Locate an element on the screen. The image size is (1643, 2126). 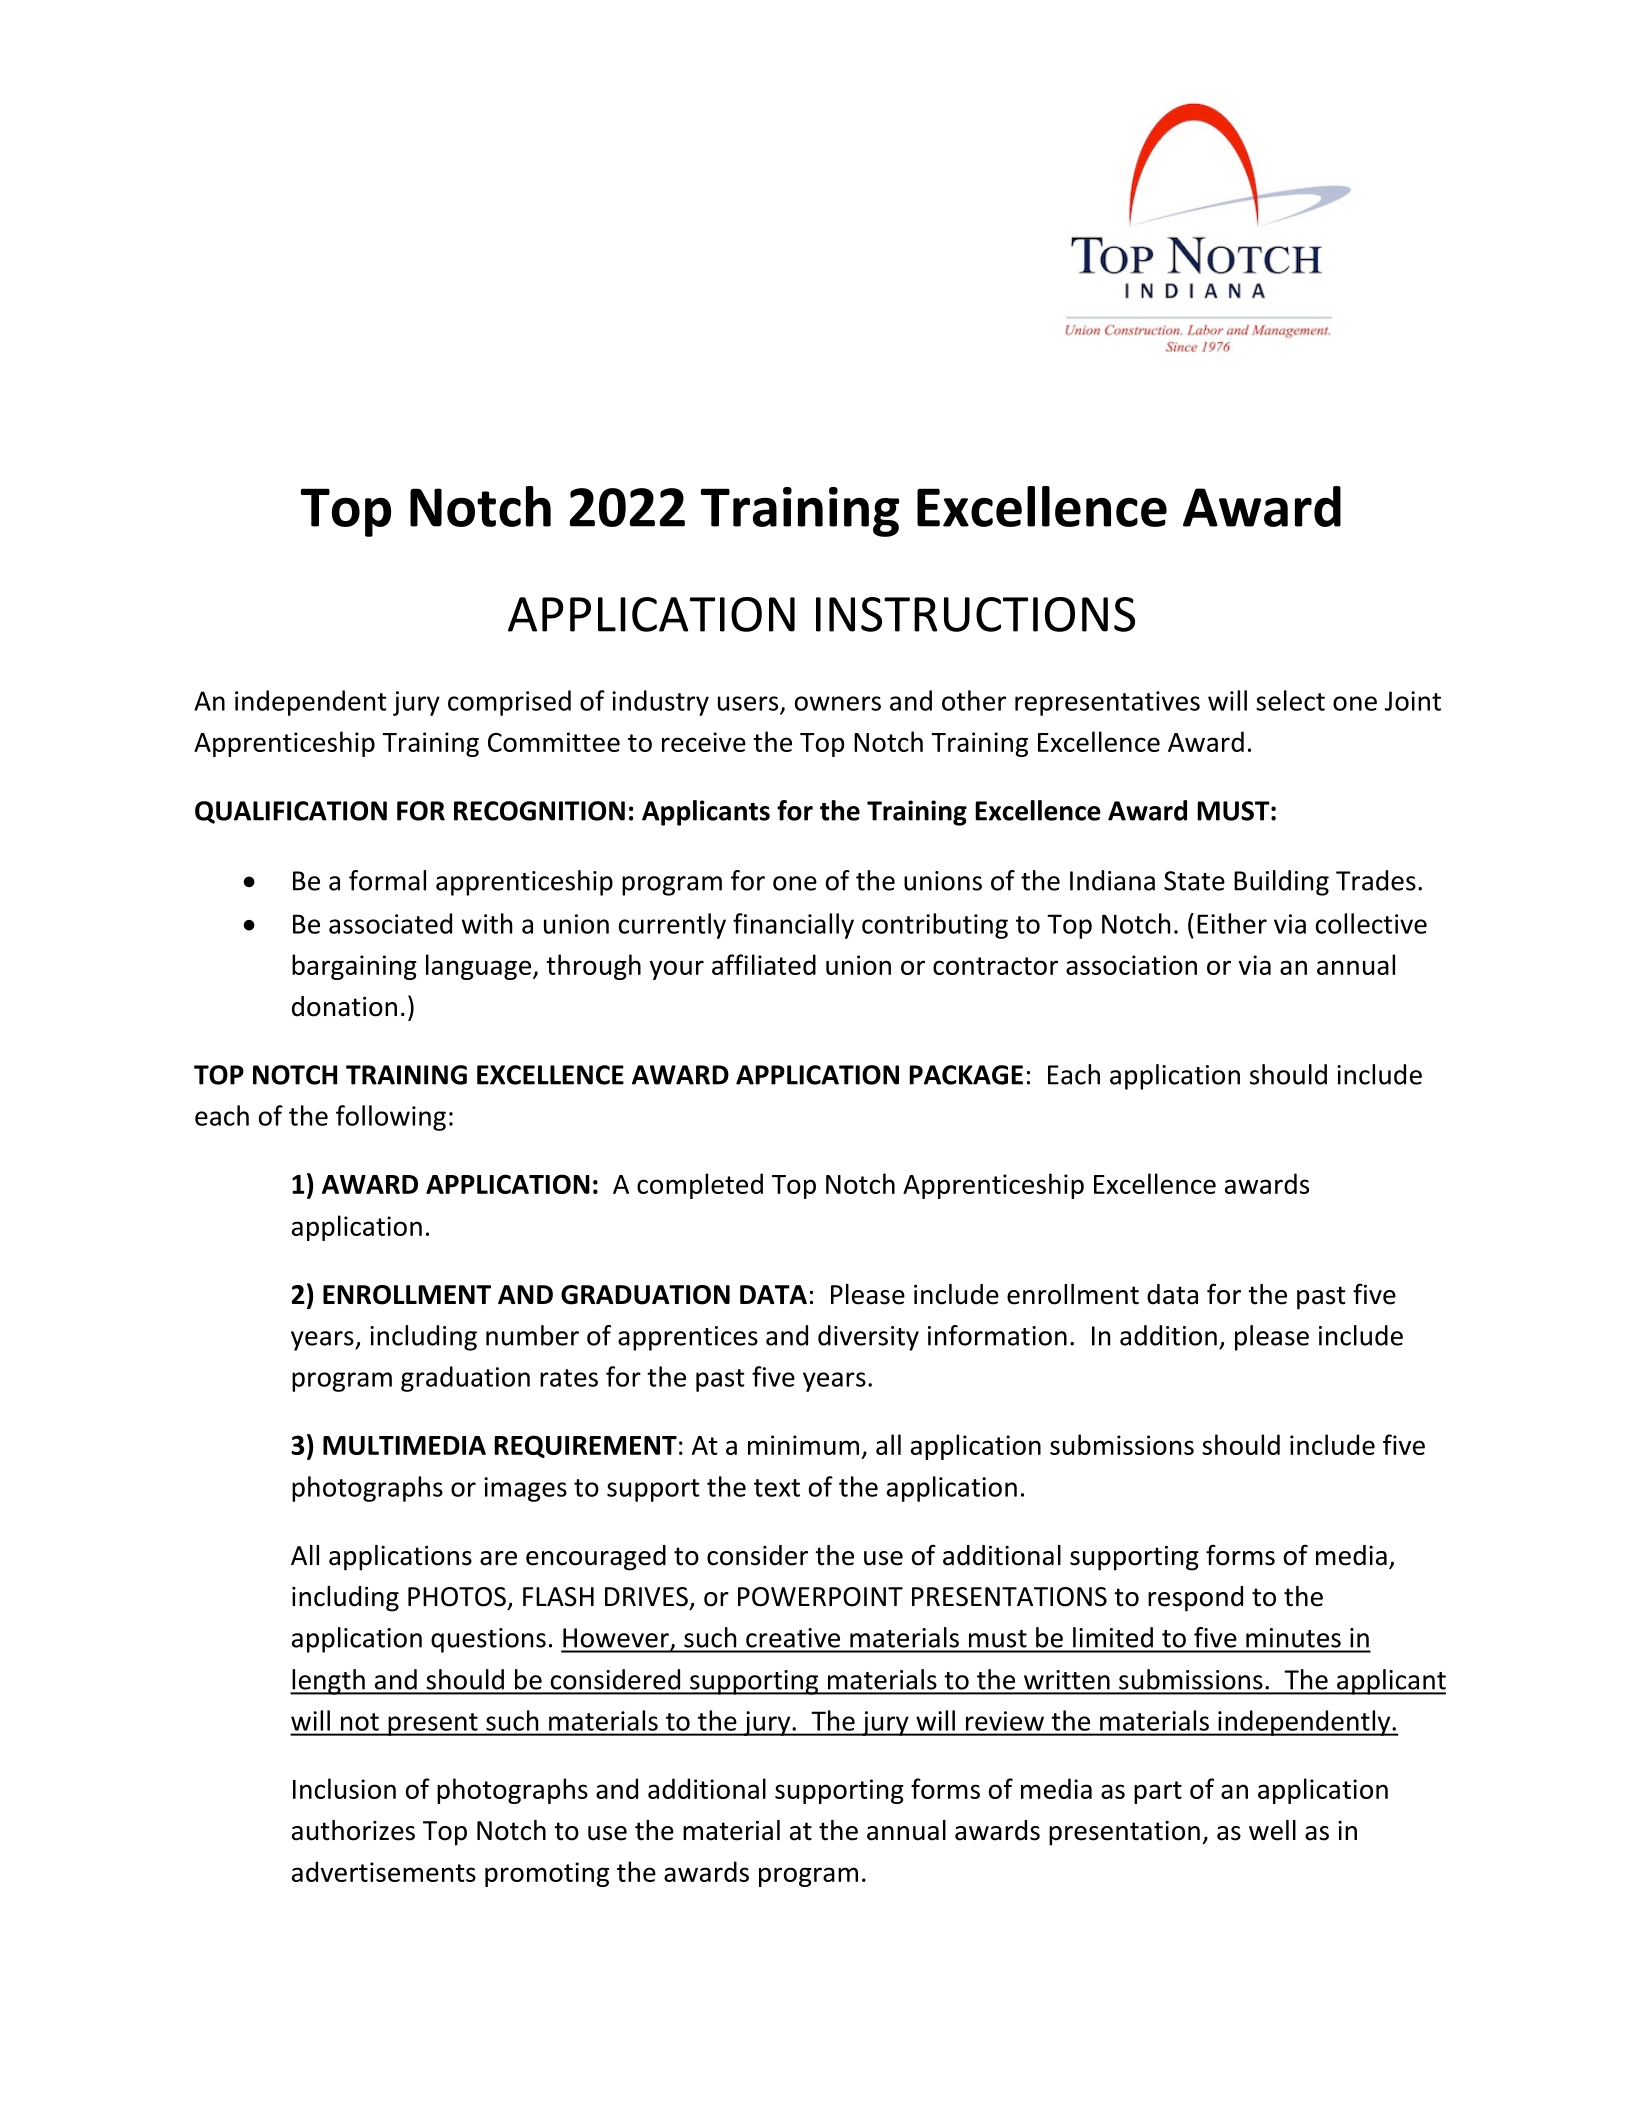
comprised is located at coordinates (509, 703).
